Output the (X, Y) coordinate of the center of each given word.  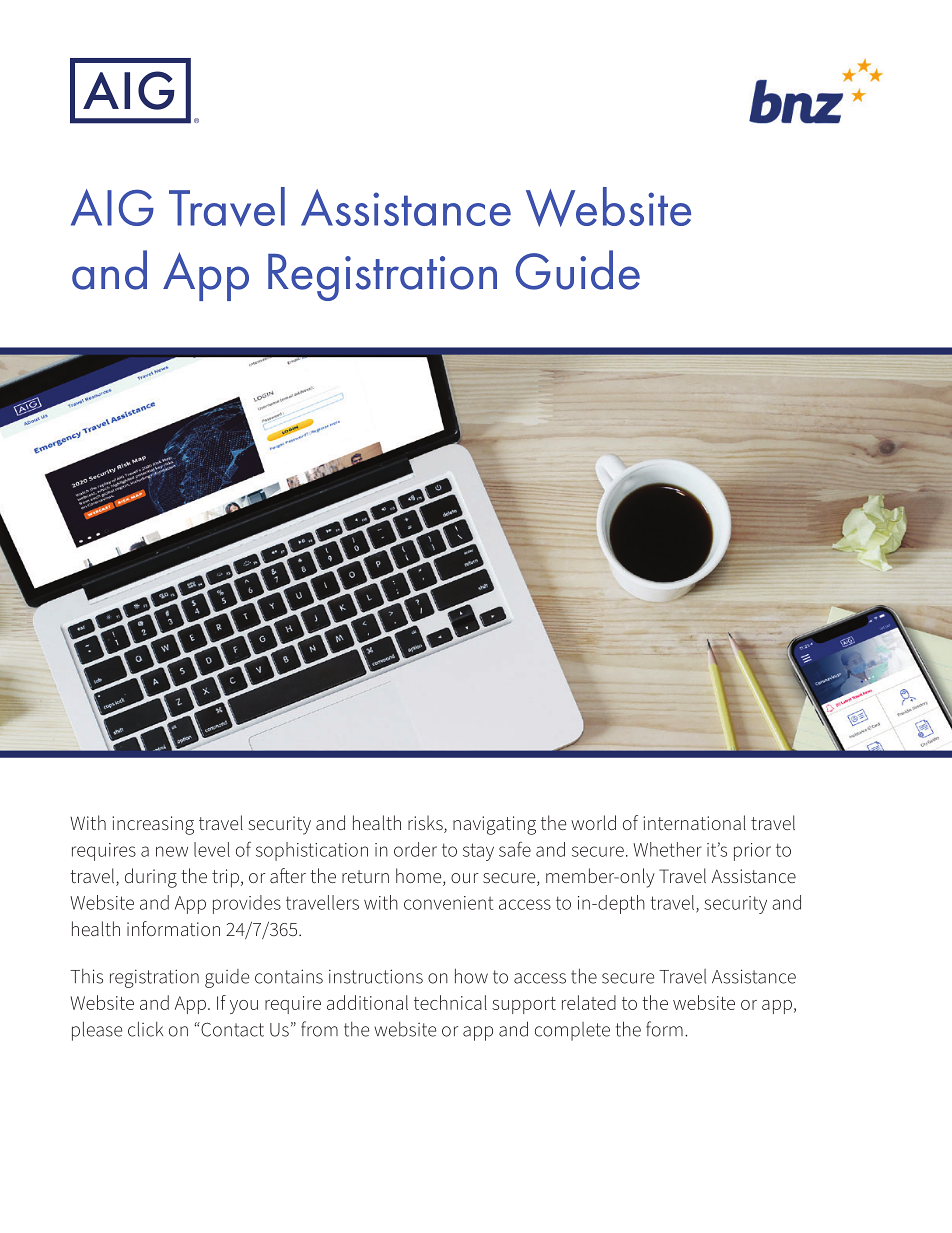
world (593, 822)
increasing (153, 825)
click (145, 1029)
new (172, 851)
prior (752, 852)
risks (426, 824)
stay (478, 852)
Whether (667, 849)
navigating (494, 825)
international (694, 822)
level (212, 849)
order (415, 849)
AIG (112, 207)
